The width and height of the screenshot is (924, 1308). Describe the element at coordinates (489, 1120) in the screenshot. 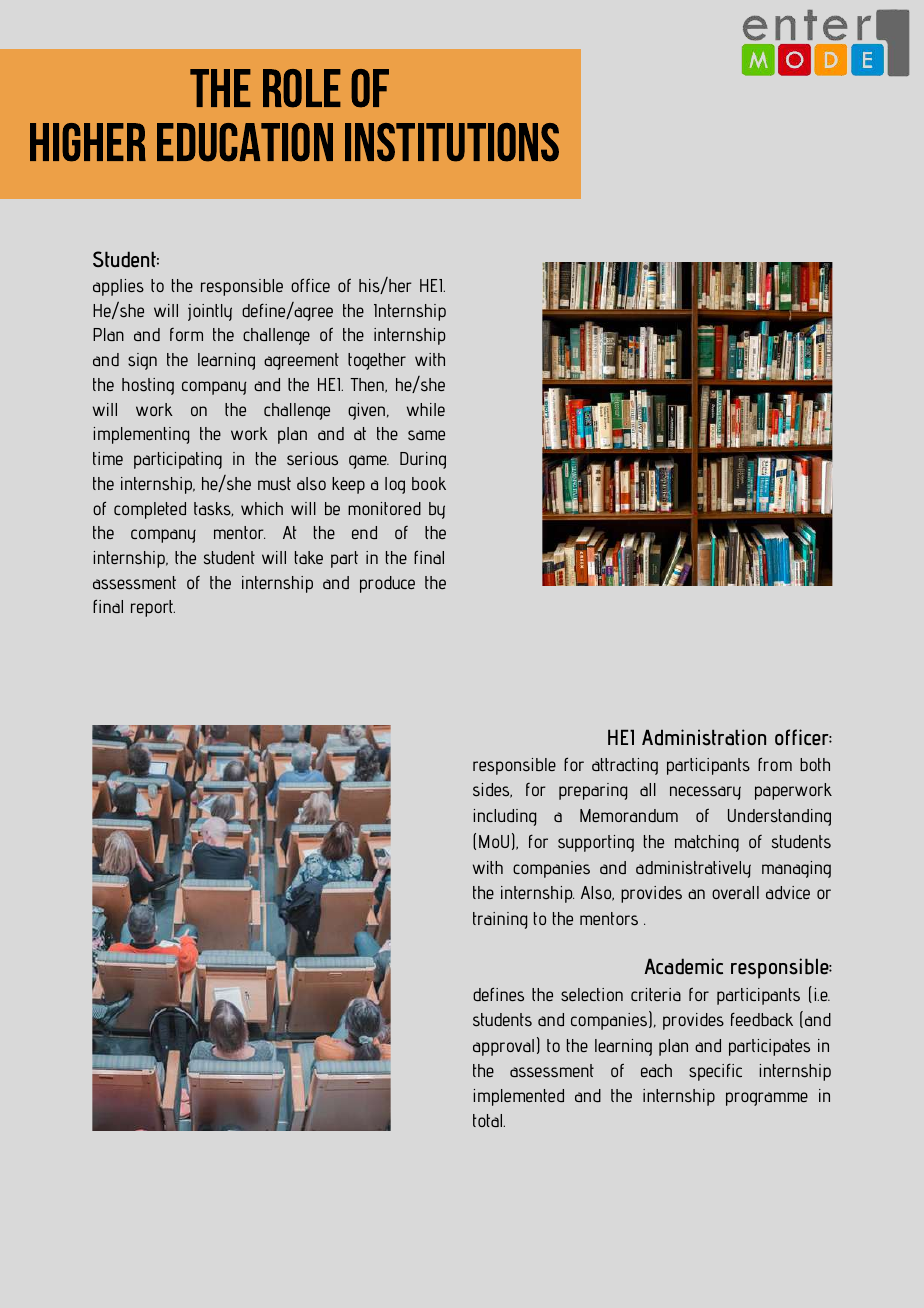

I see `total` at that location.
